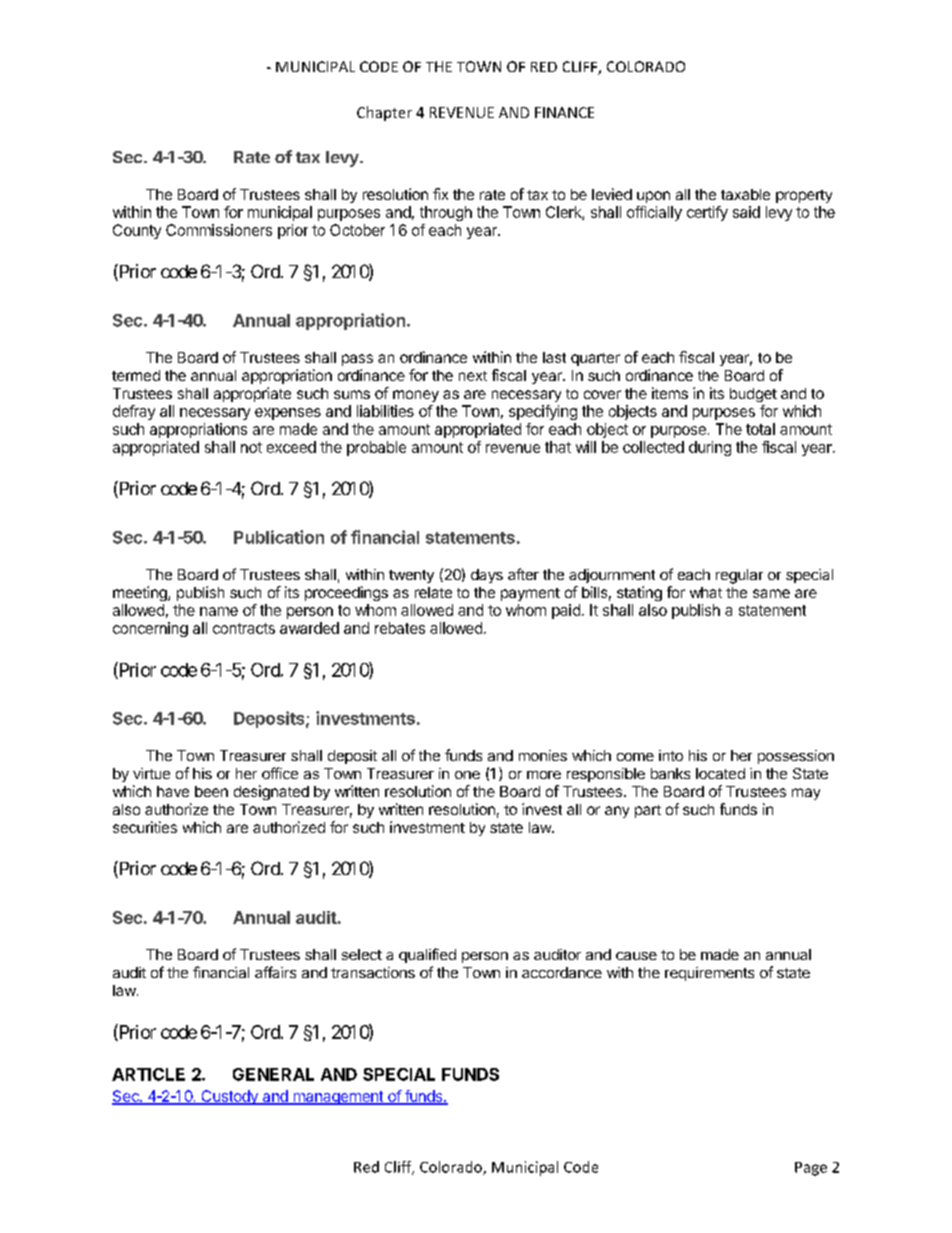 The width and height of the screenshot is (952, 1233). What do you see at coordinates (544, 775) in the screenshot?
I see `more` at bounding box center [544, 775].
